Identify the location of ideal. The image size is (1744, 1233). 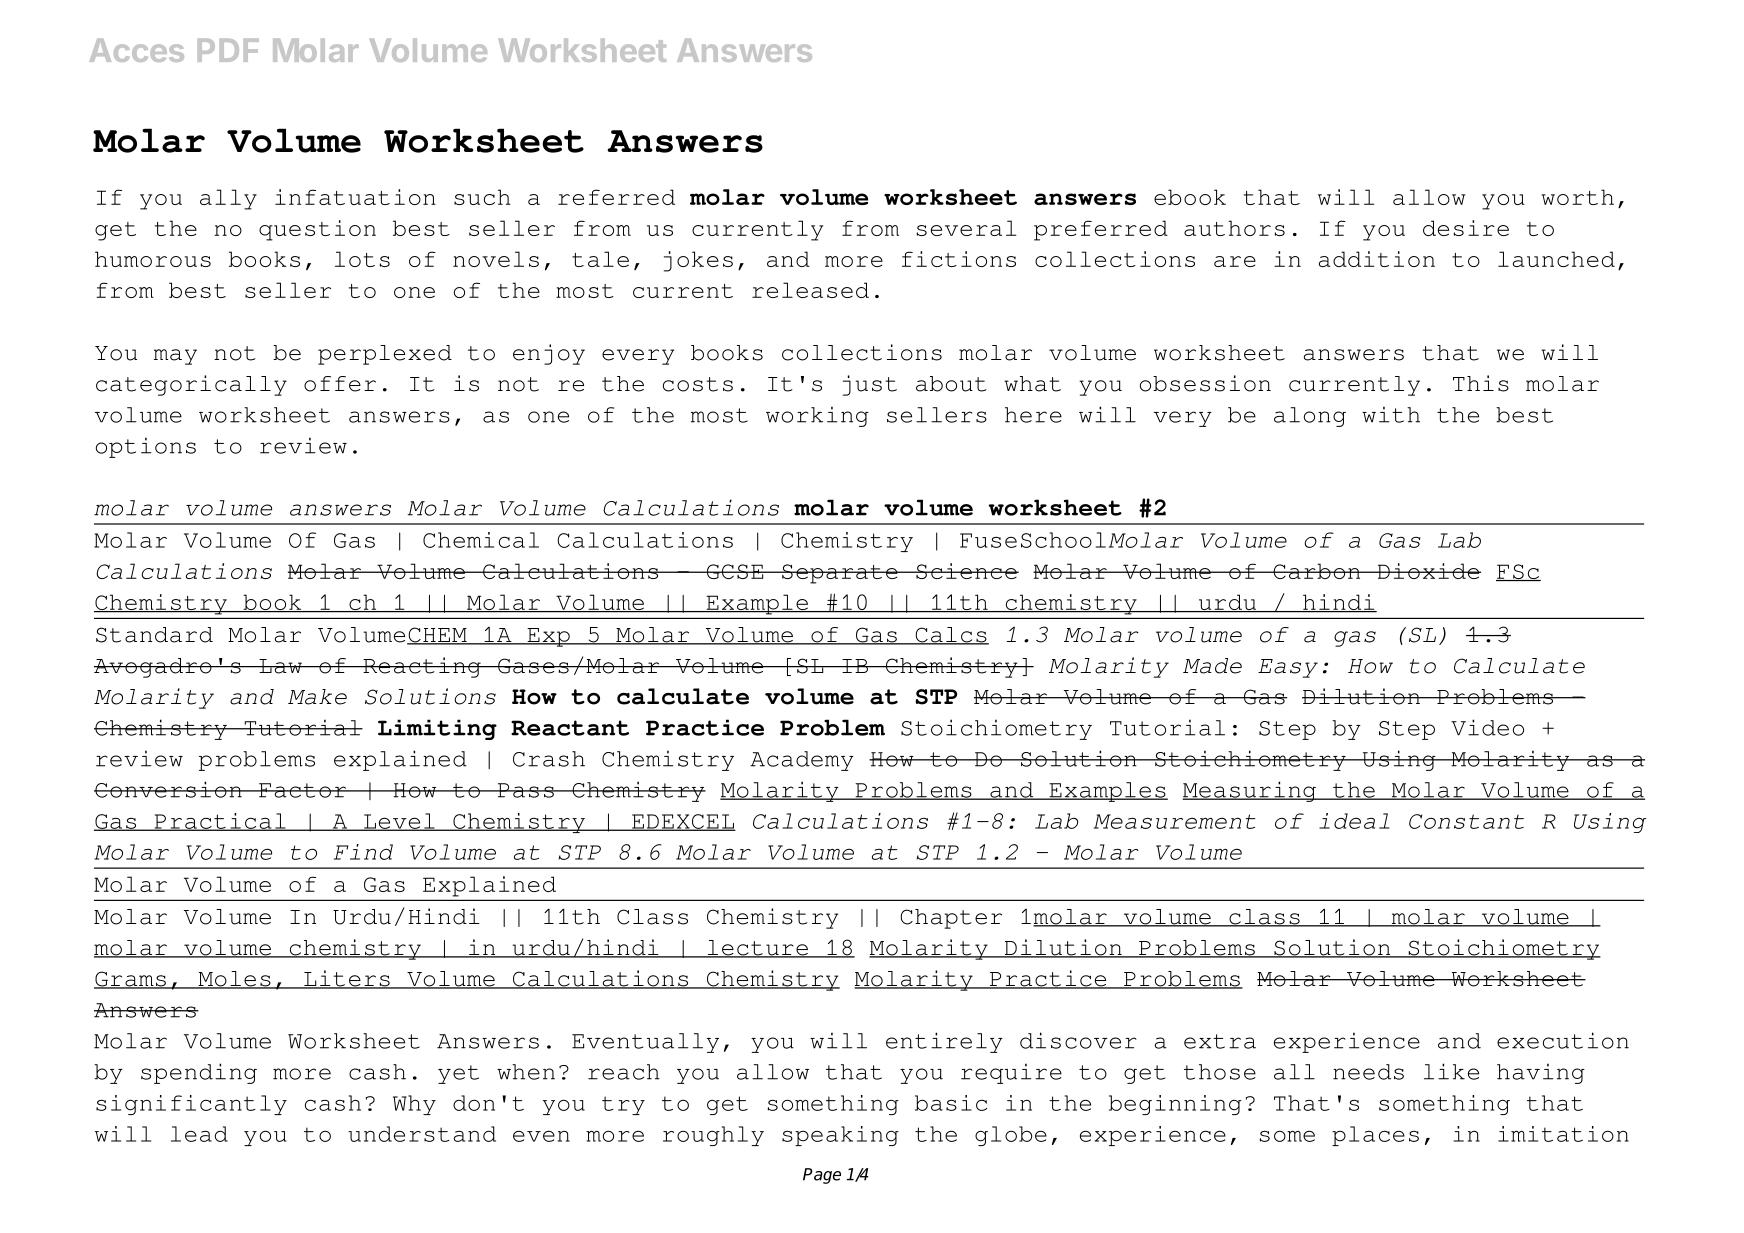
(1354, 821).
